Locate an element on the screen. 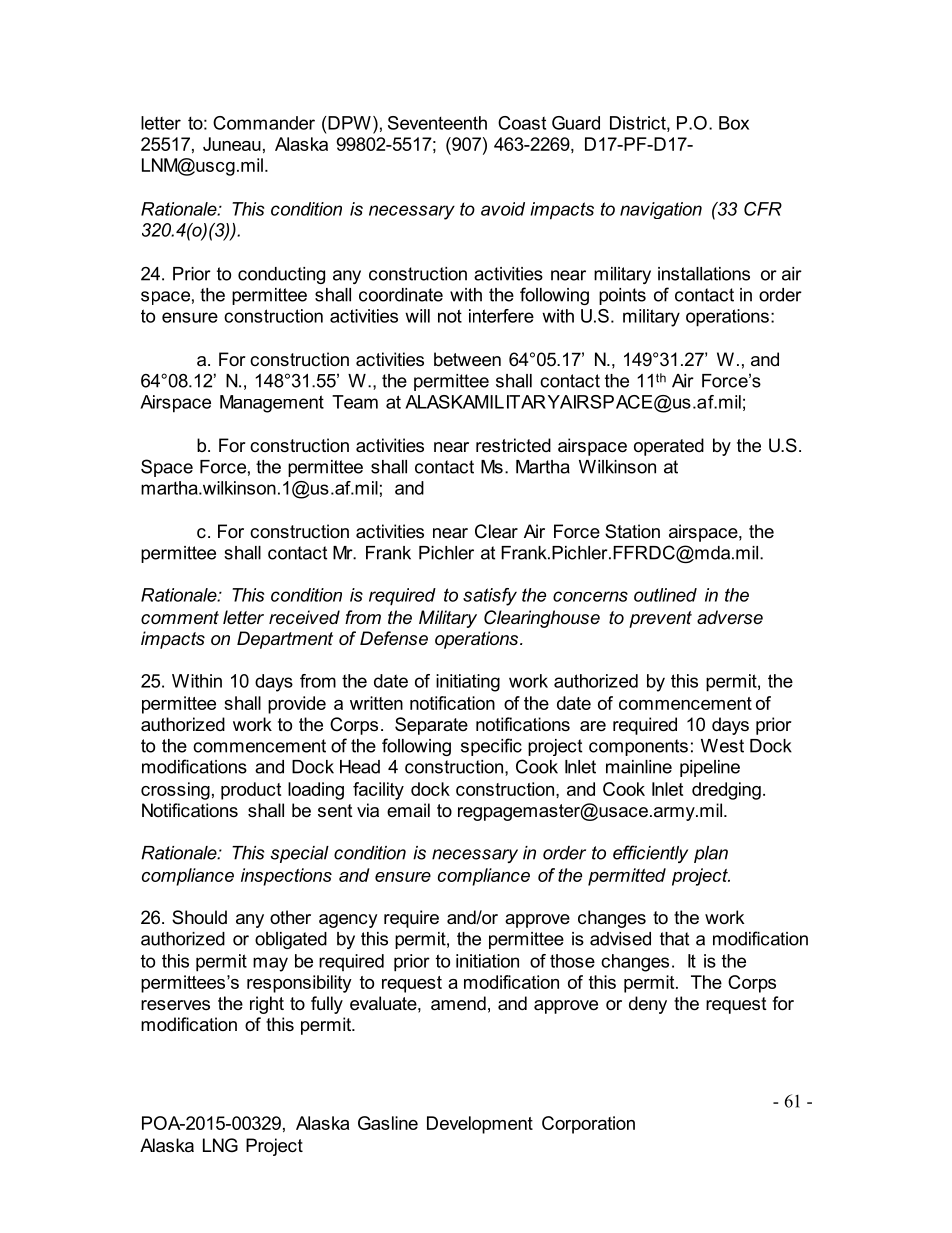 The image size is (952, 1233). dredging is located at coordinates (726, 791).
